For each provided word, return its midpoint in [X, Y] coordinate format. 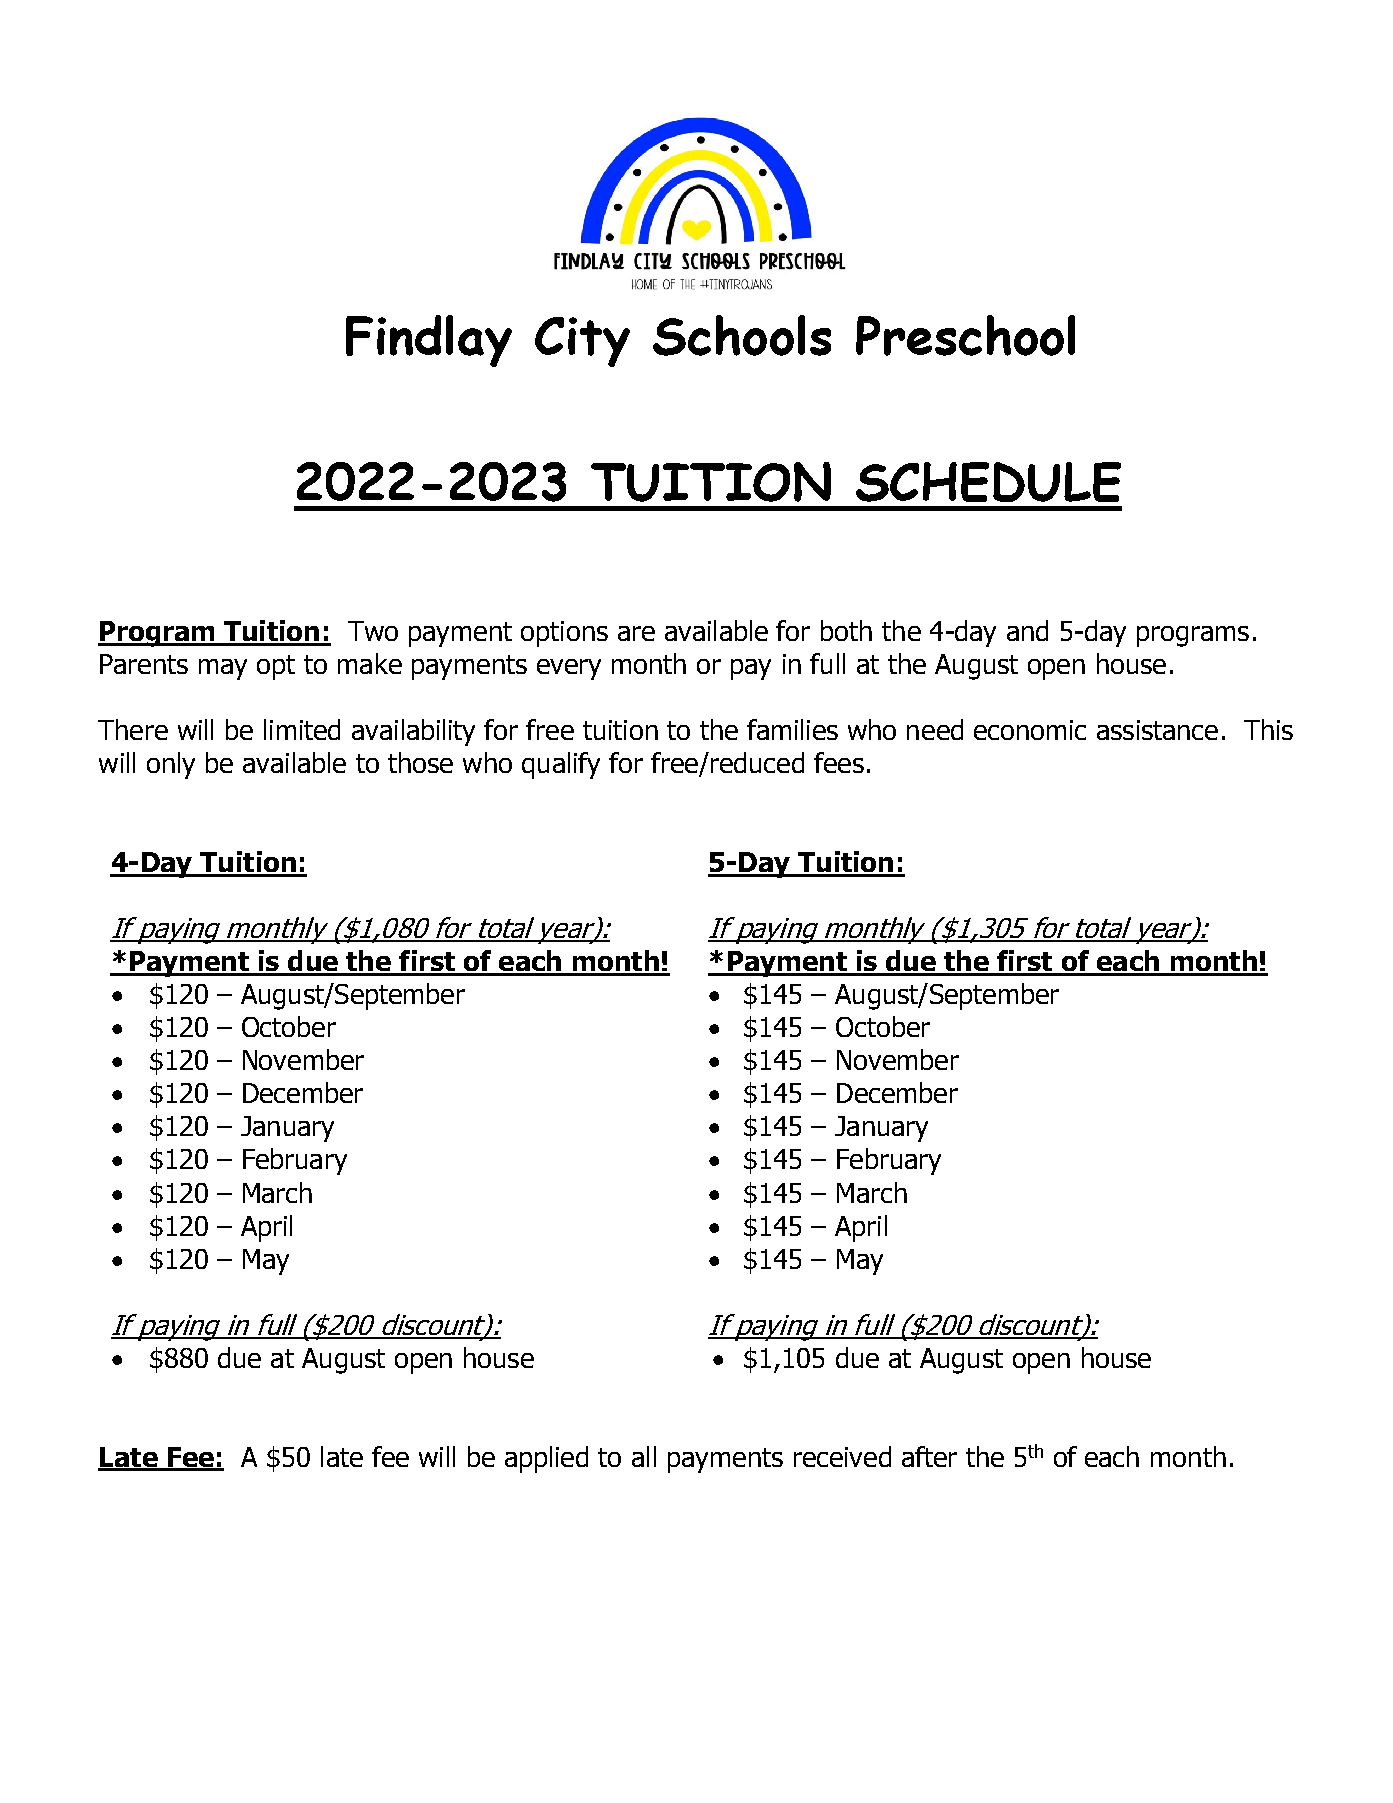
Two [373, 631]
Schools [742, 335]
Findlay [429, 341]
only [171, 765]
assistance [1157, 730]
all [644, 1456]
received [842, 1456]
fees [839, 762]
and [1027, 630]
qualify [561, 765]
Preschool [965, 335]
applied [546, 1459]
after [929, 1456]
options [564, 634]
